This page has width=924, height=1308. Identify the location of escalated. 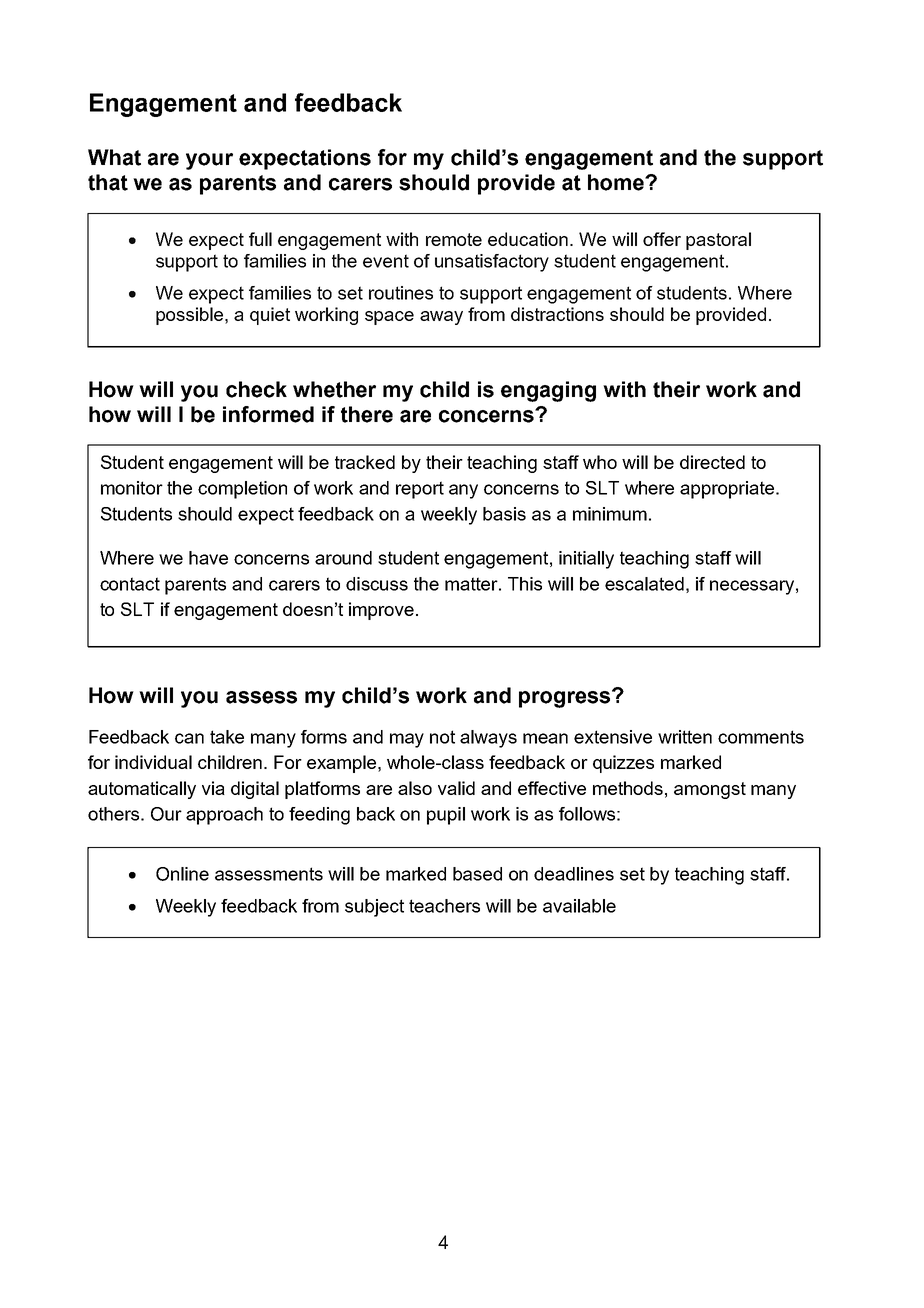
(644, 584).
